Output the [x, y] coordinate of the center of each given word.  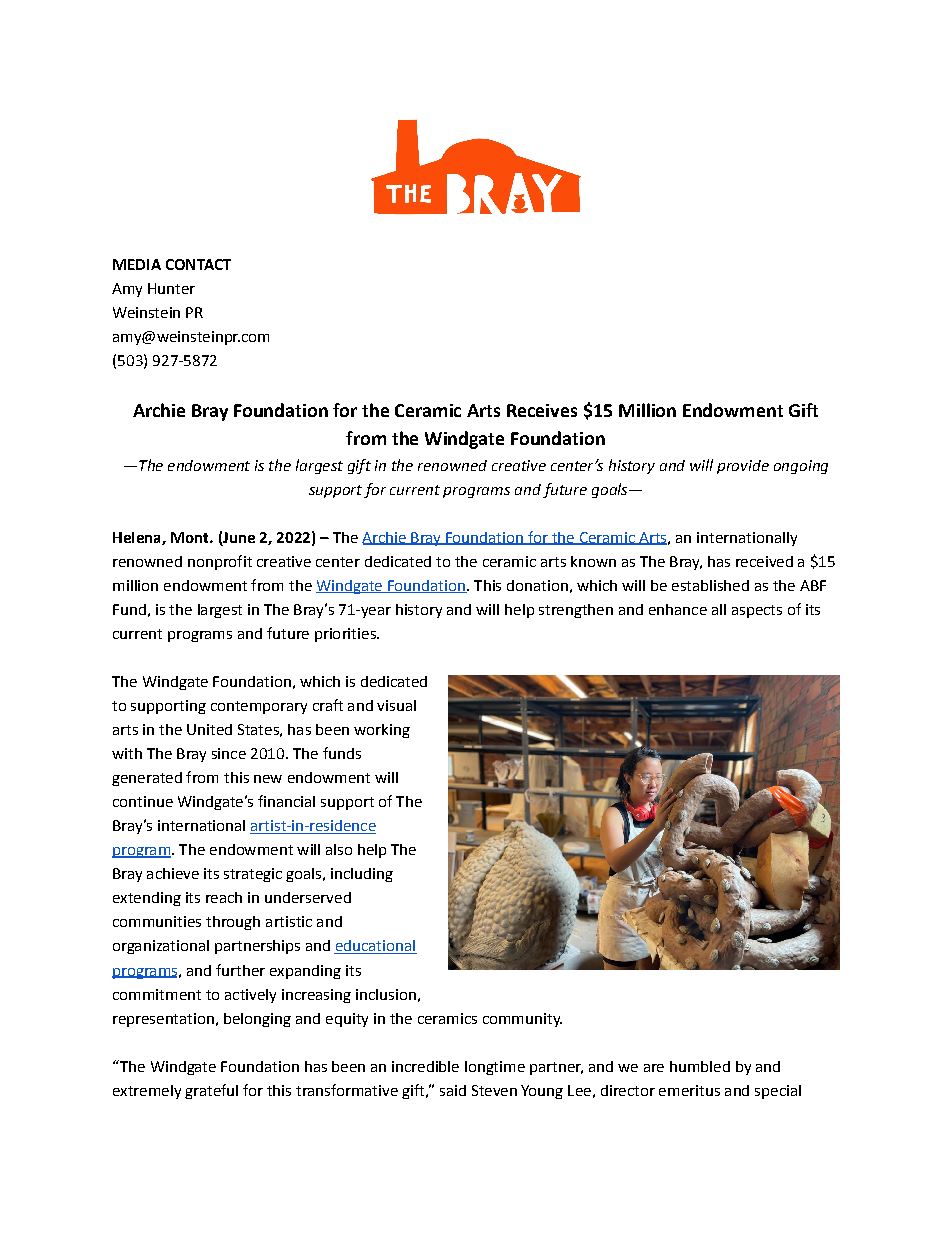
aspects [757, 611]
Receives [542, 410]
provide [743, 467]
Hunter [171, 288]
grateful [211, 1091]
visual [396, 705]
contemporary [259, 707]
